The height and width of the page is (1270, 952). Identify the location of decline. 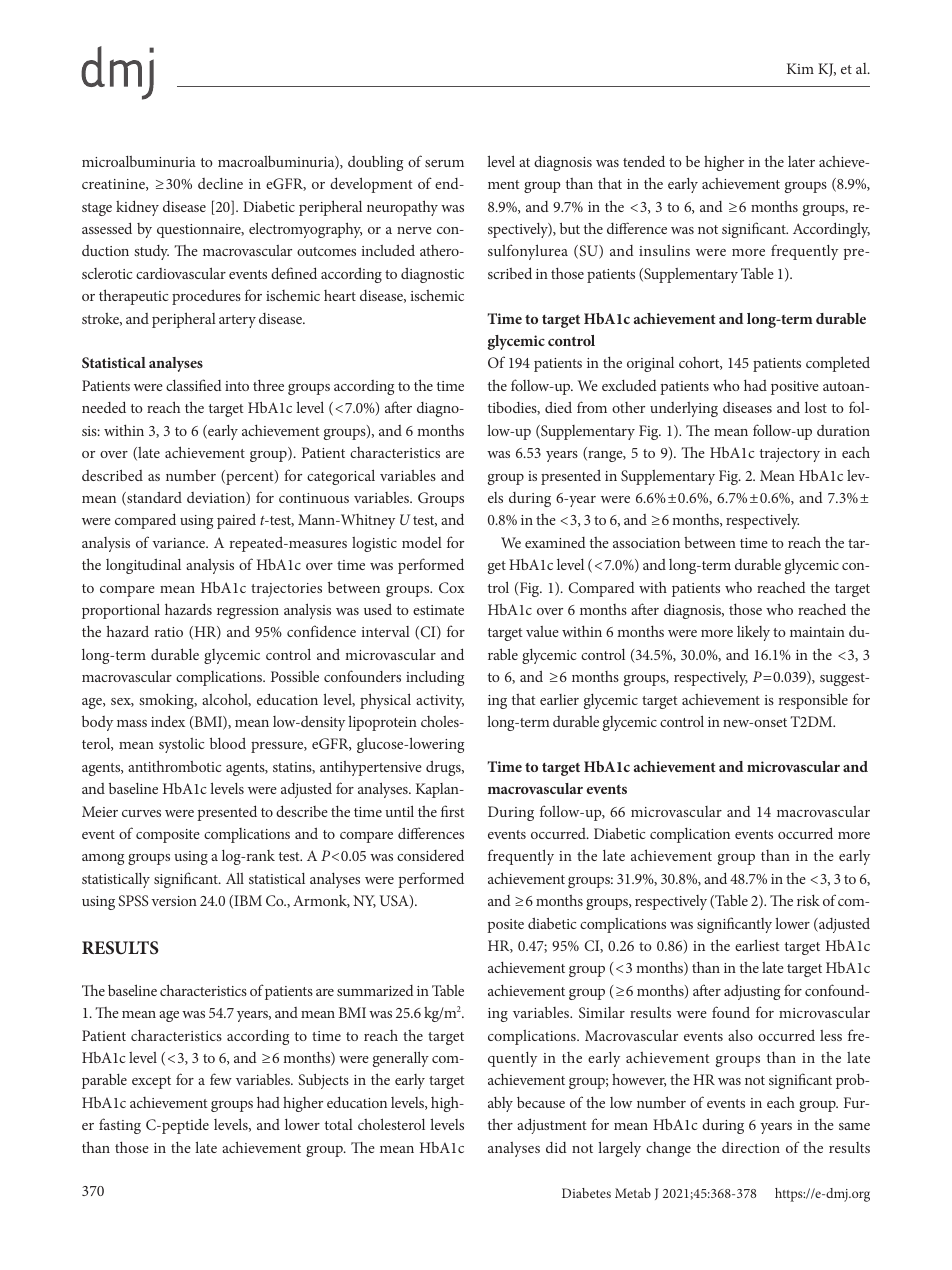
(220, 183).
